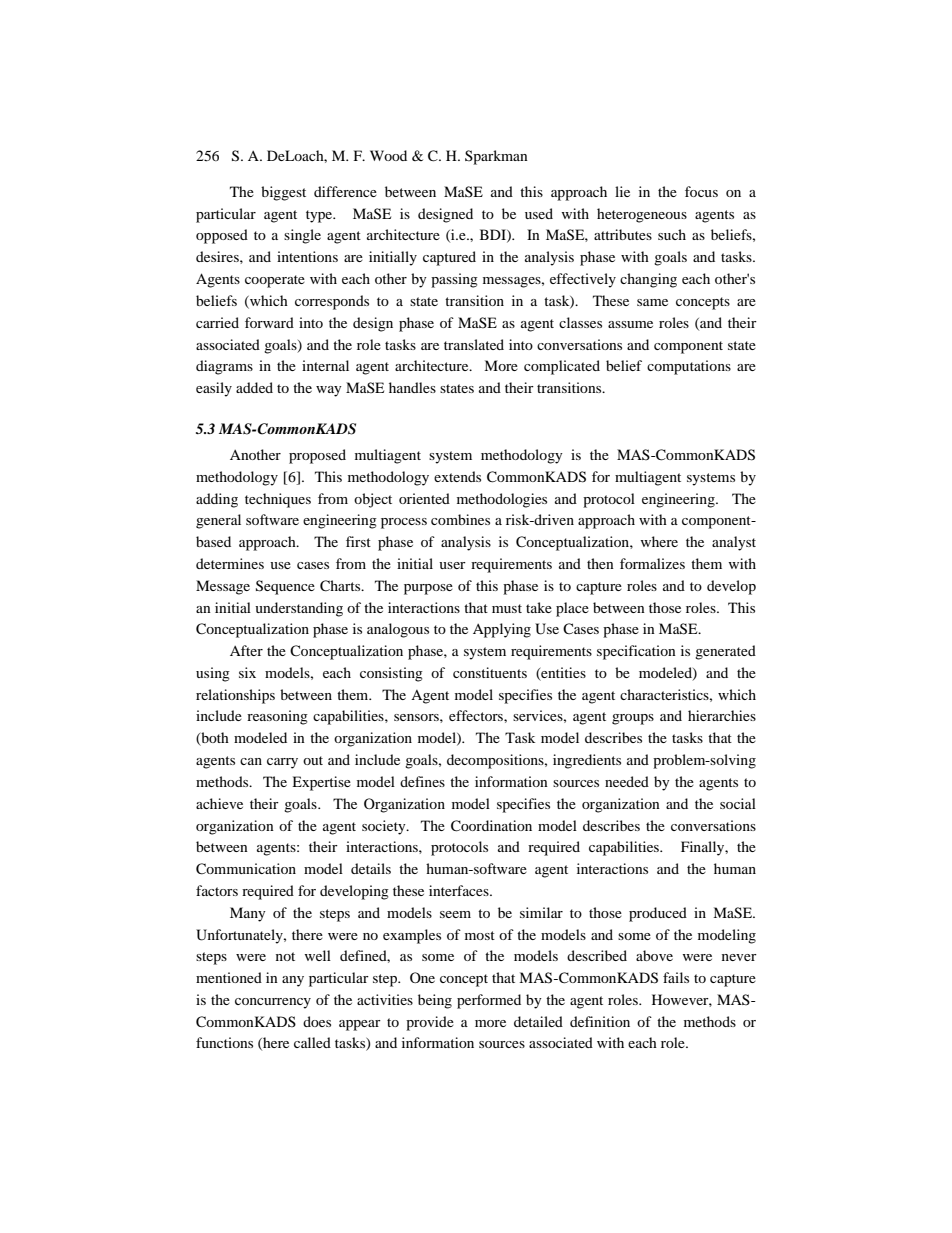  I want to click on biggest, so click(283, 193).
